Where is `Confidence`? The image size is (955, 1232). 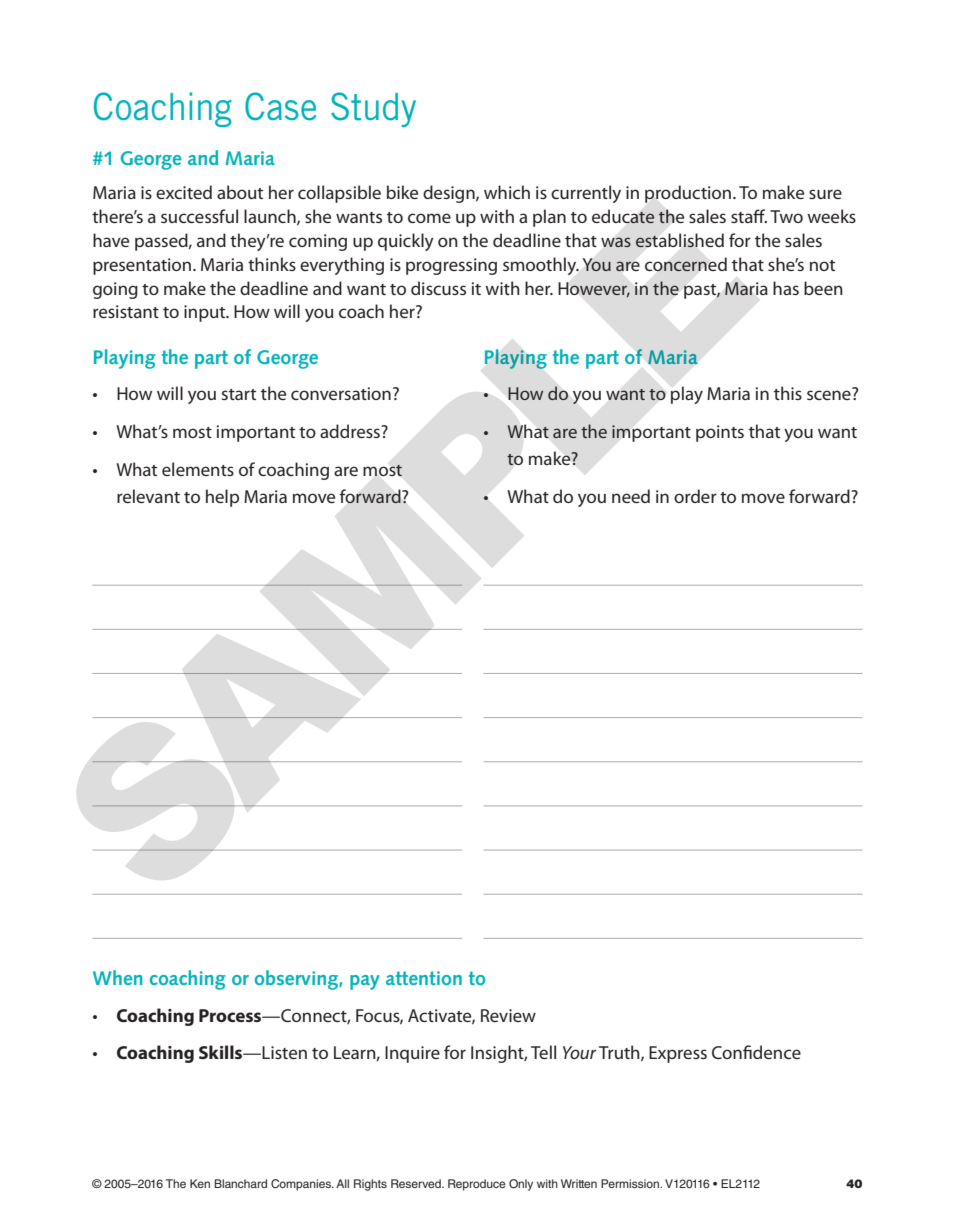
Confidence is located at coordinates (756, 1052).
